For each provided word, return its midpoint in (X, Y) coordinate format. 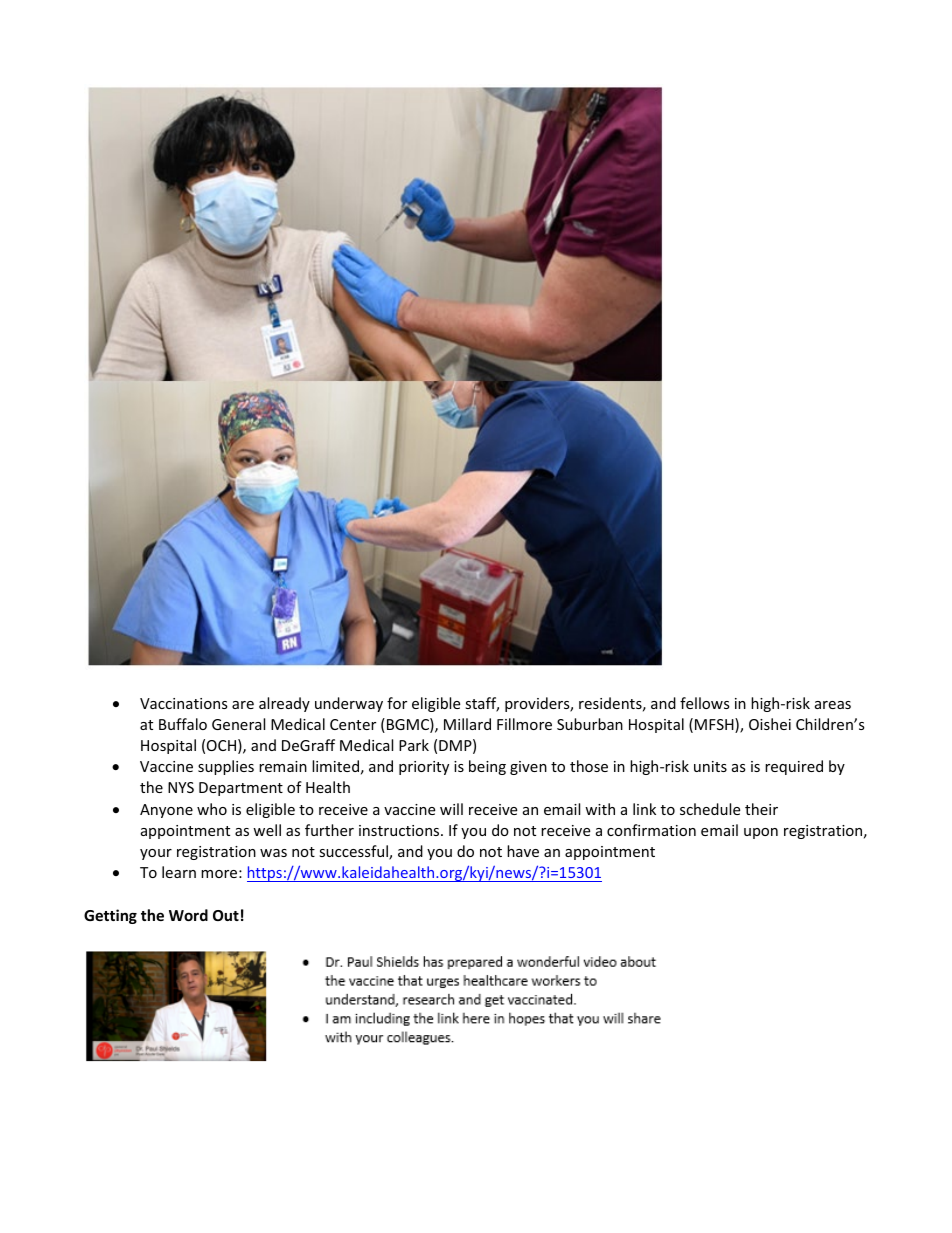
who (212, 809)
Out (226, 915)
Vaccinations (184, 703)
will (451, 809)
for (397, 703)
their (761, 809)
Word (188, 915)
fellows (705, 703)
